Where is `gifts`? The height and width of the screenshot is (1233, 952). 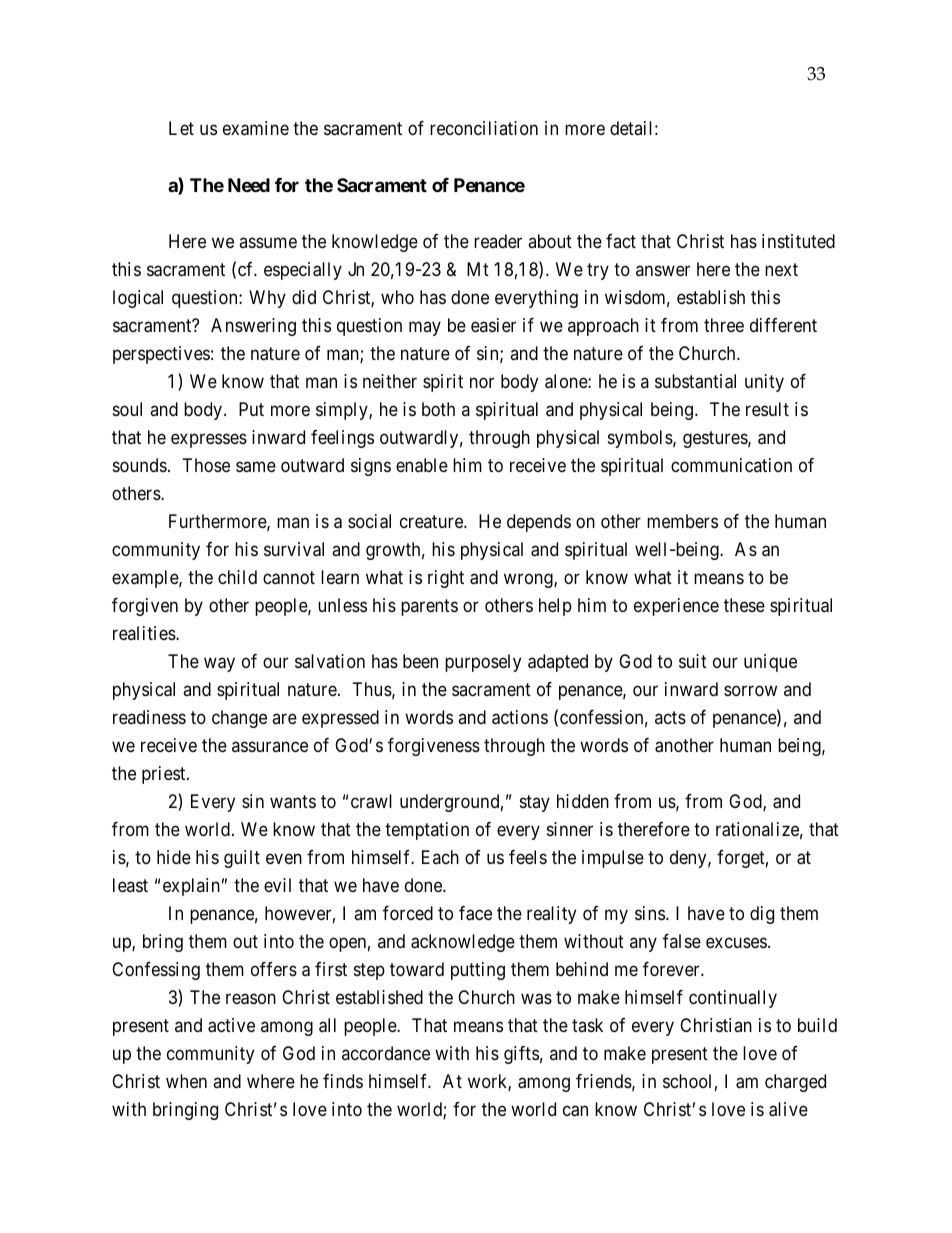
gifts is located at coordinates (521, 1055).
